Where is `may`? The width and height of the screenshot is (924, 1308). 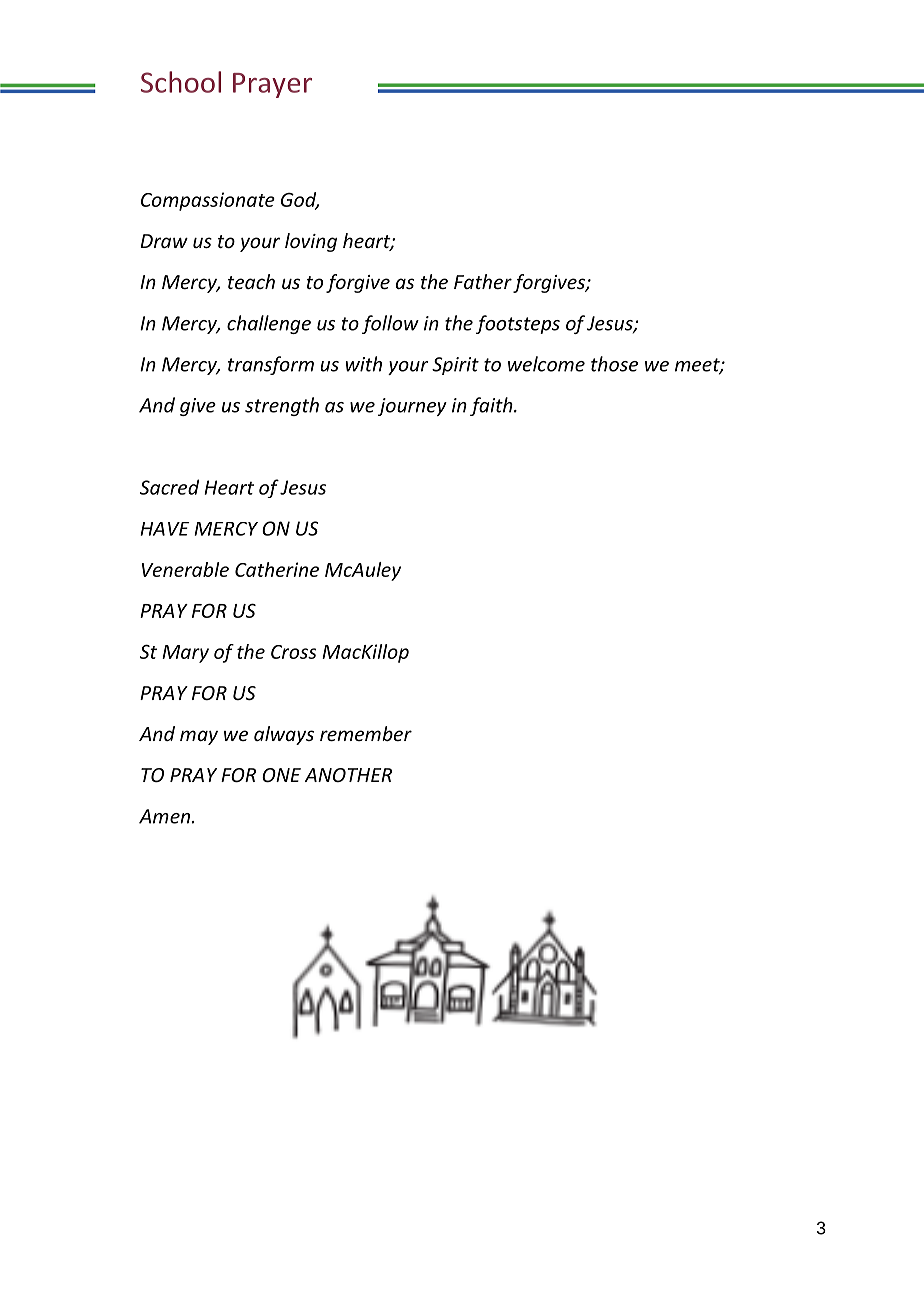
may is located at coordinates (199, 737).
